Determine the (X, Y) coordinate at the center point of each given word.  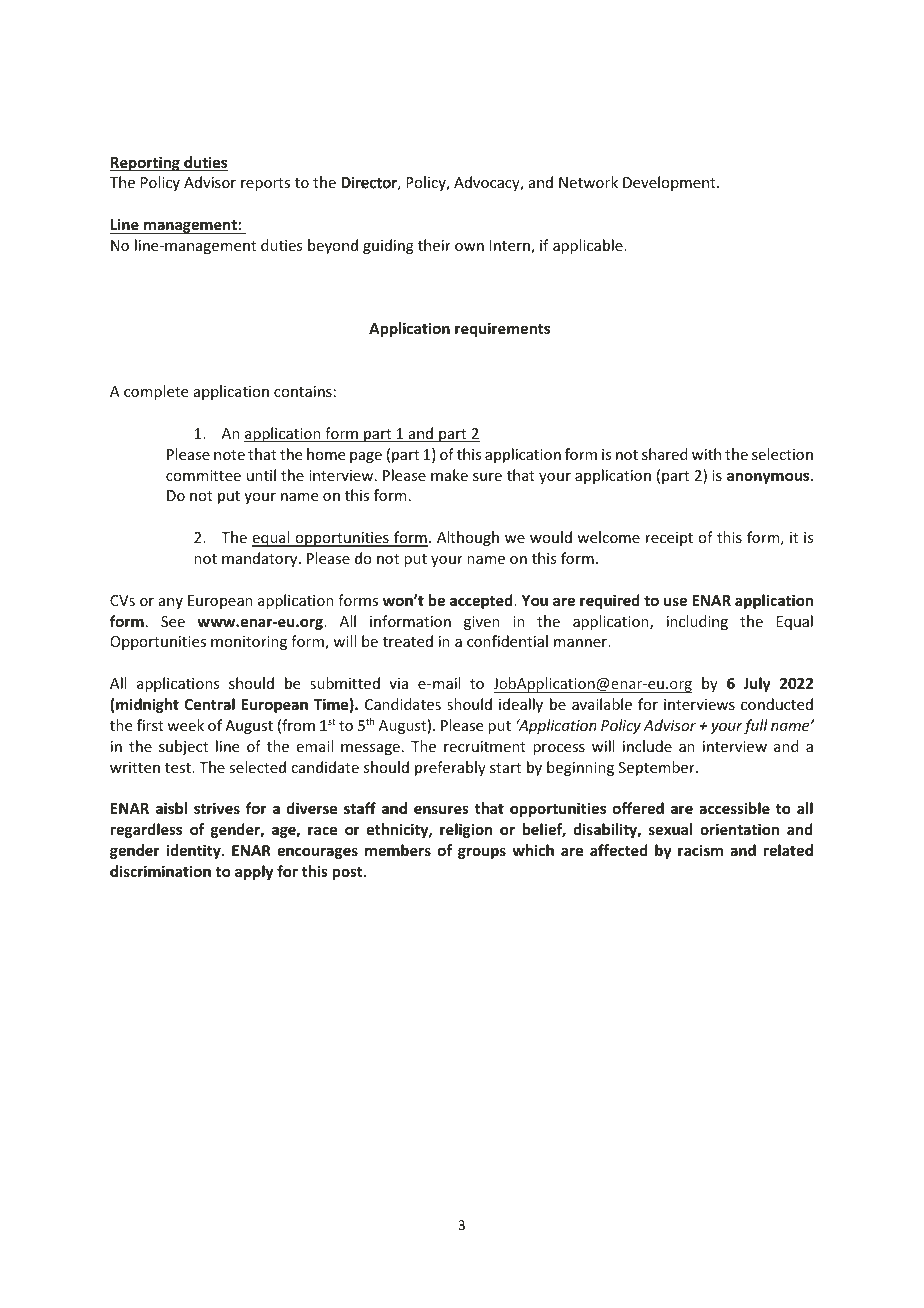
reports (265, 184)
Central (209, 704)
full (756, 726)
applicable (589, 246)
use (675, 601)
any (171, 603)
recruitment (485, 746)
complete (156, 392)
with (706, 454)
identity (194, 851)
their (434, 245)
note (229, 455)
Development (670, 183)
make (449, 475)
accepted (482, 601)
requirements (502, 329)
